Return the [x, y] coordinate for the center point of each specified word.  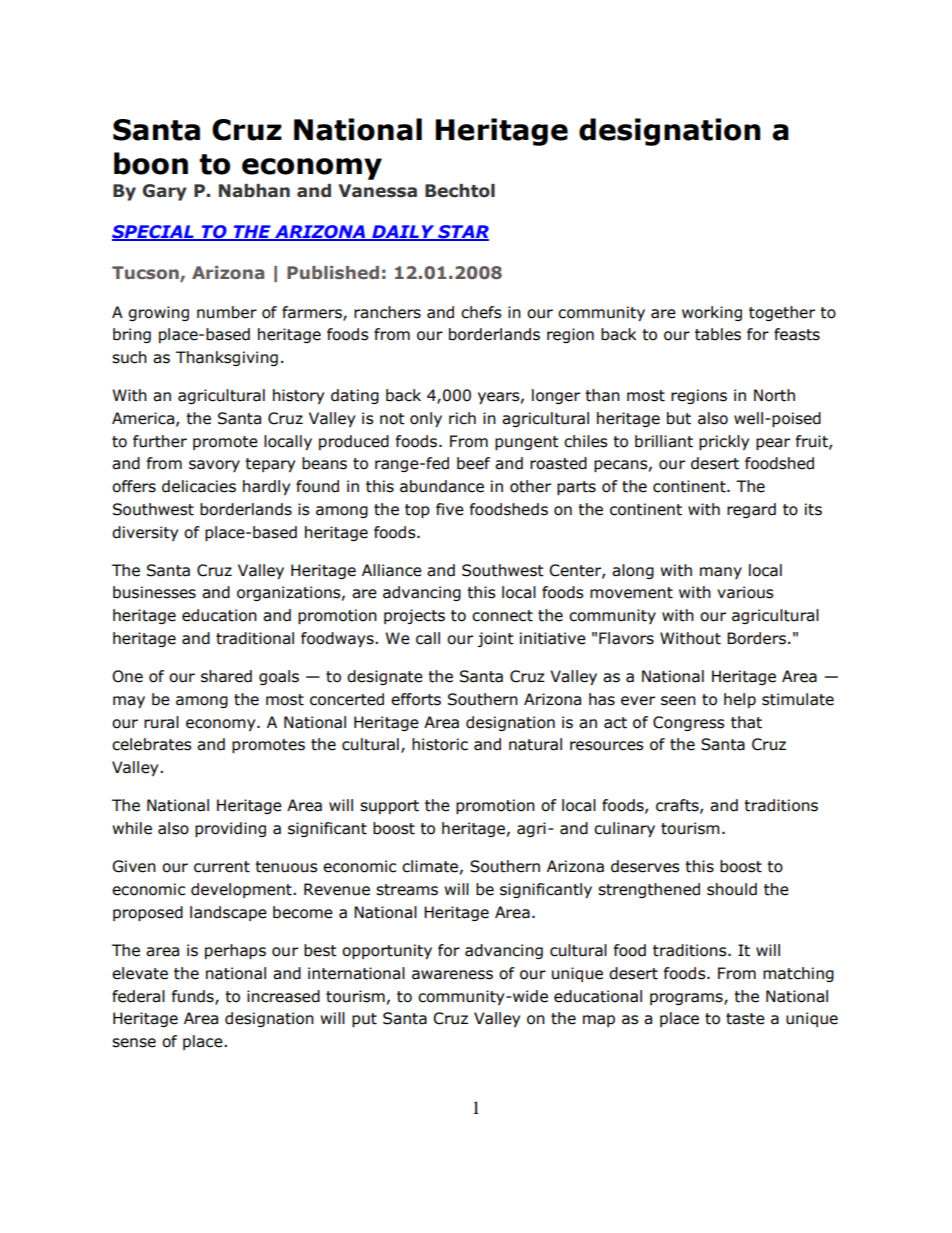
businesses [154, 592]
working [712, 313]
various [745, 592]
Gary [165, 192]
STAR [462, 233]
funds [194, 997]
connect [502, 616]
